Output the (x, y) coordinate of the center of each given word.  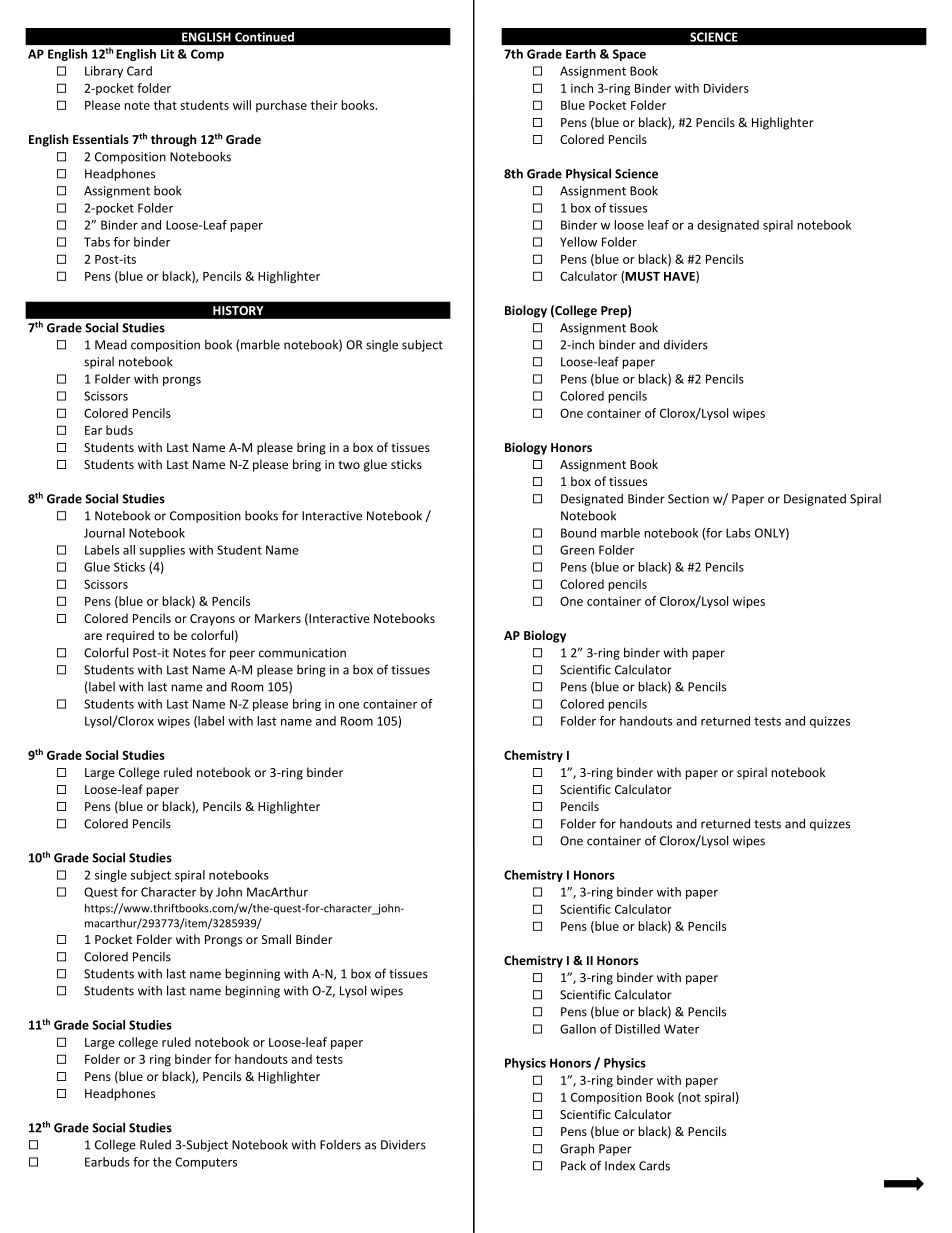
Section (688, 499)
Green (577, 550)
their (324, 105)
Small (276, 939)
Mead (111, 345)
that (165, 105)
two (349, 465)
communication (302, 653)
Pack (573, 1165)
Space (629, 55)
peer (242, 655)
